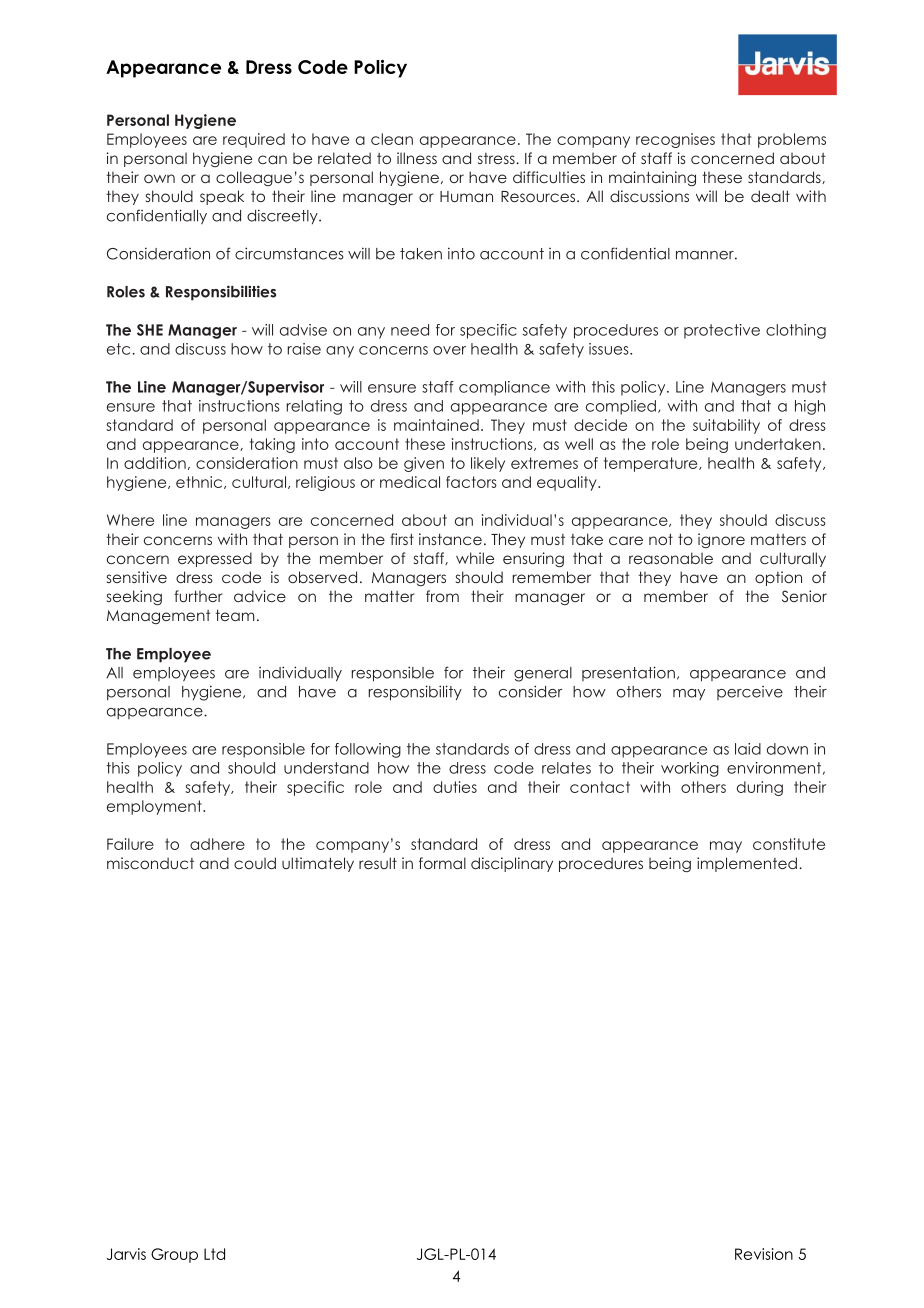  Describe the element at coordinates (721, 540) in the document. I see `ignore` at that location.
